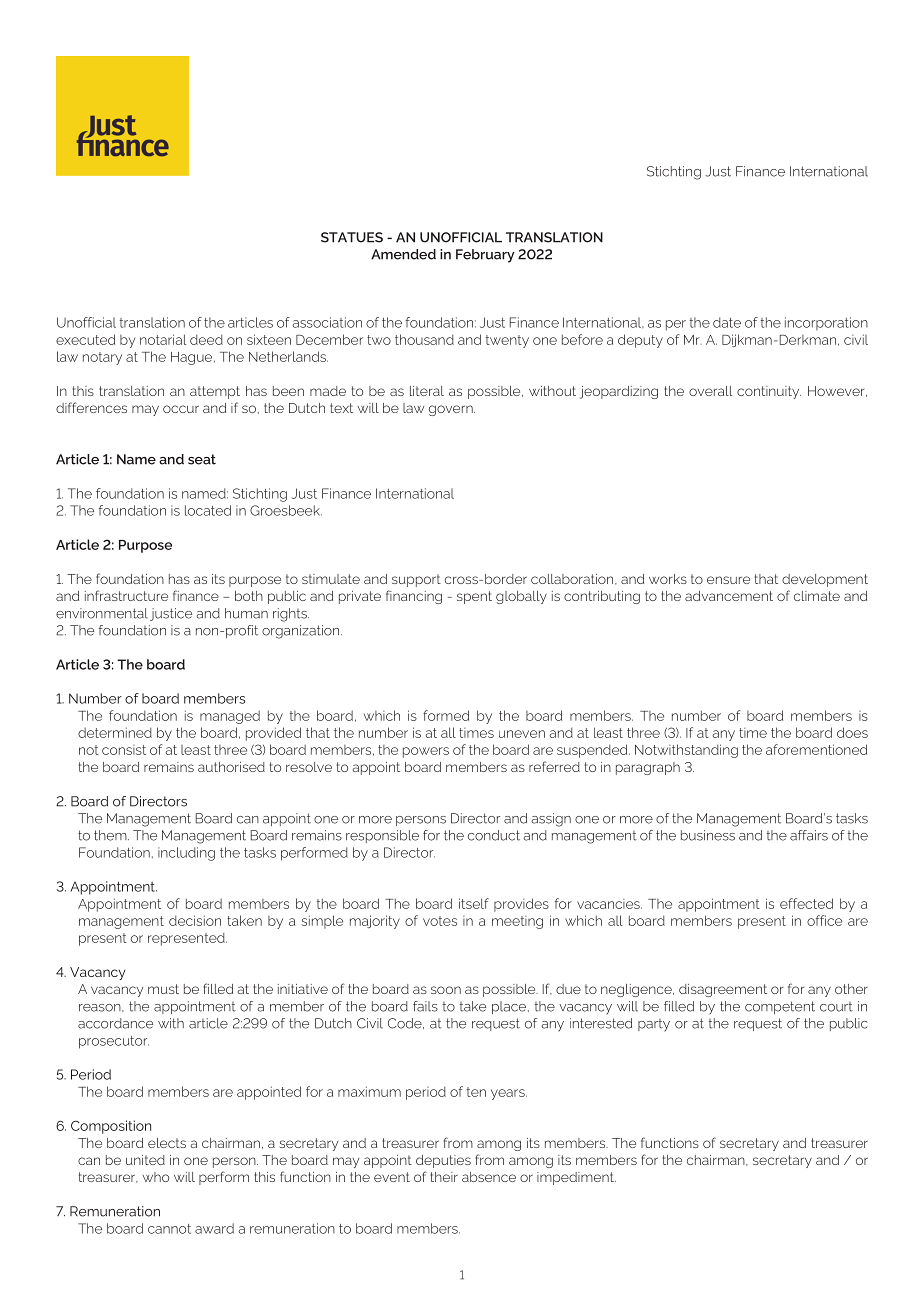 The height and width of the document is (1308, 924). What do you see at coordinates (489, 1177) in the document?
I see `absence` at bounding box center [489, 1177].
